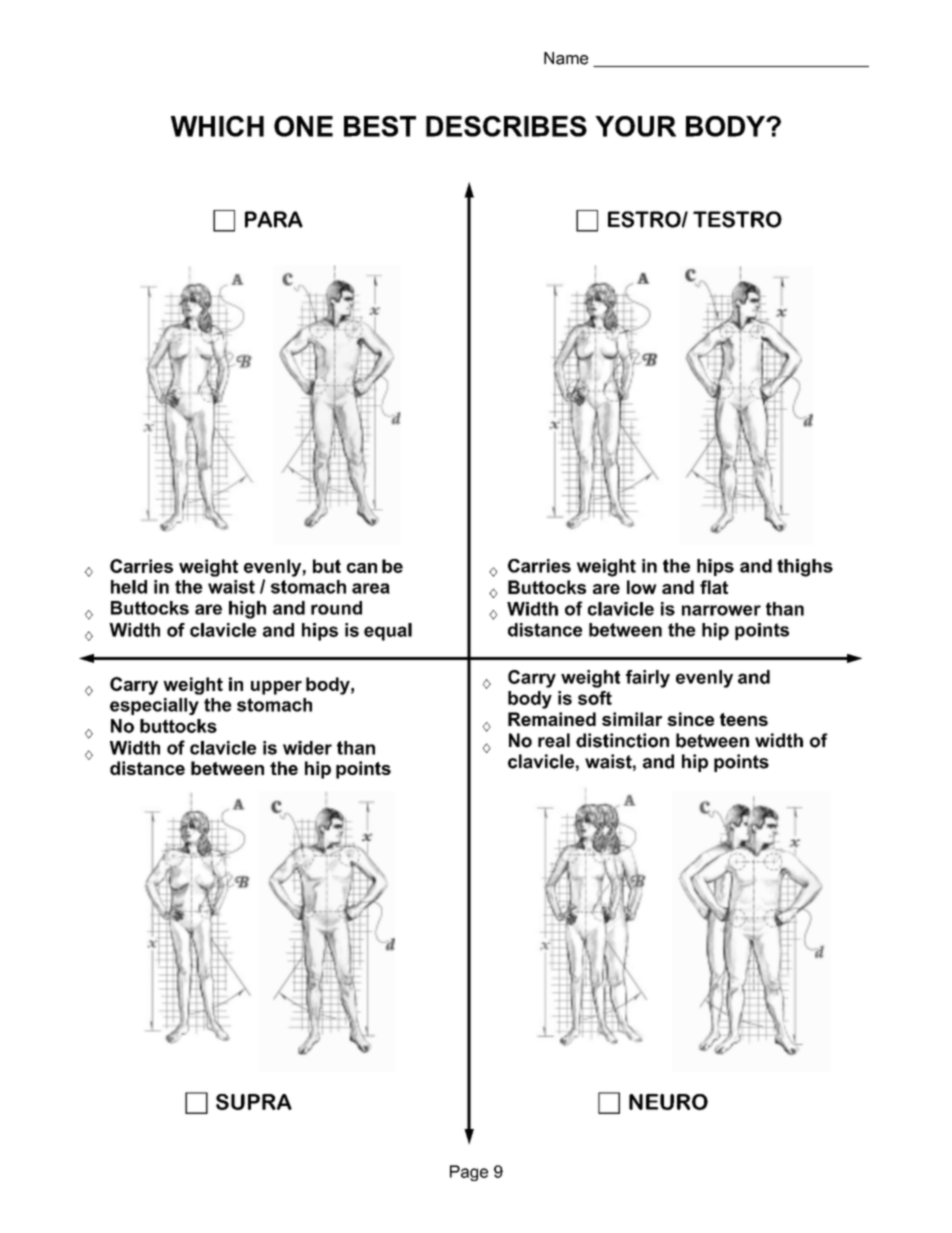 This page has width=952, height=1233. Describe the element at coordinates (380, 126) in the page. I see `BEST` at that location.
